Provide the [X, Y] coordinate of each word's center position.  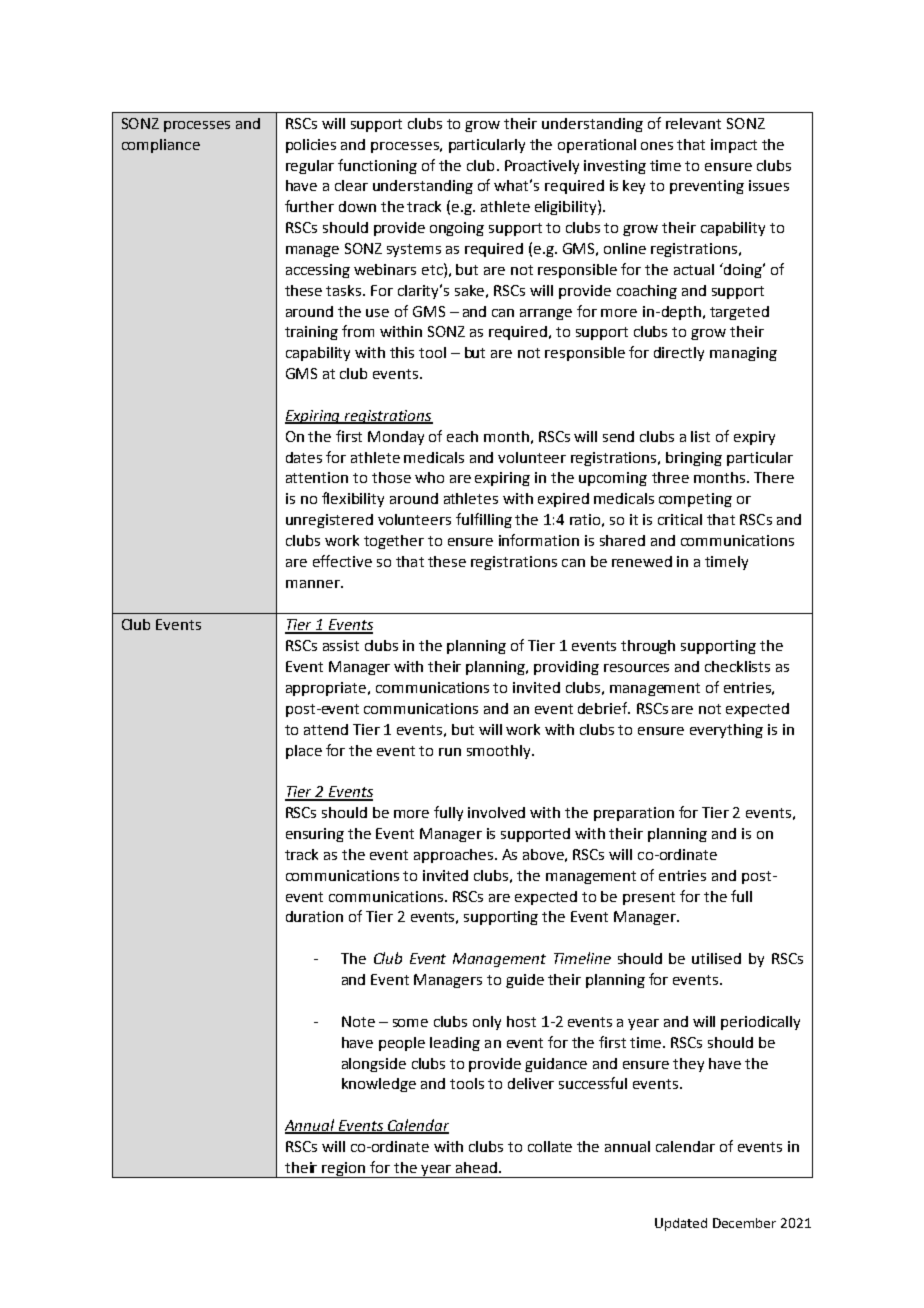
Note [358, 1021]
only [487, 1023]
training [311, 333]
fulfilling [484, 520]
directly [679, 354]
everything [726, 731]
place [304, 752]
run [450, 752]
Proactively [542, 167]
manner [314, 584]
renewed [642, 561]
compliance [161, 146]
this [402, 352]
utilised [716, 958]
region [344, 1170]
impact [734, 146]
